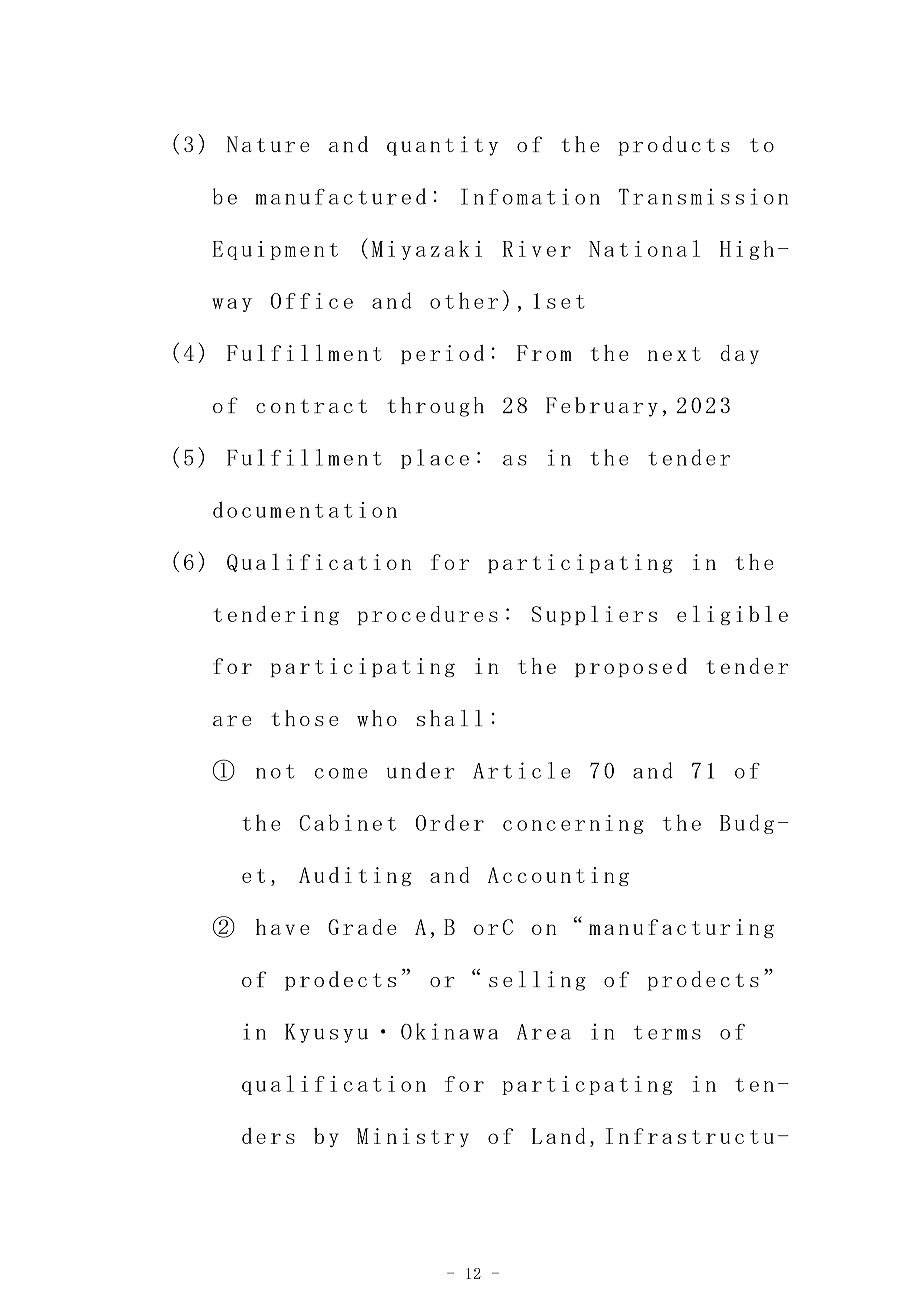 Image resolution: width=924 pixels, height=1308 pixels. I want to click on procedures, so click(428, 615).
